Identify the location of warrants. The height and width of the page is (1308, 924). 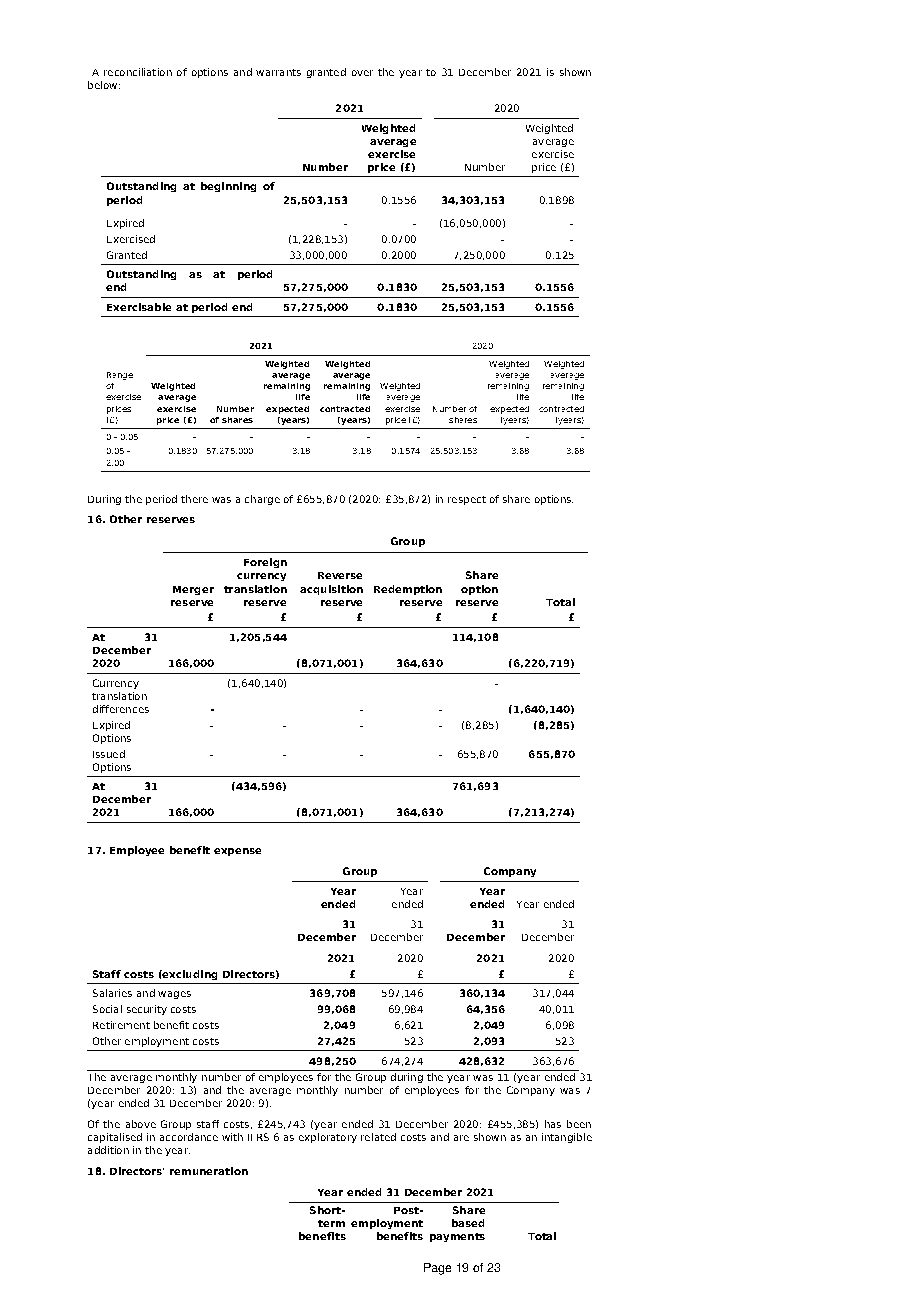
(278, 72).
